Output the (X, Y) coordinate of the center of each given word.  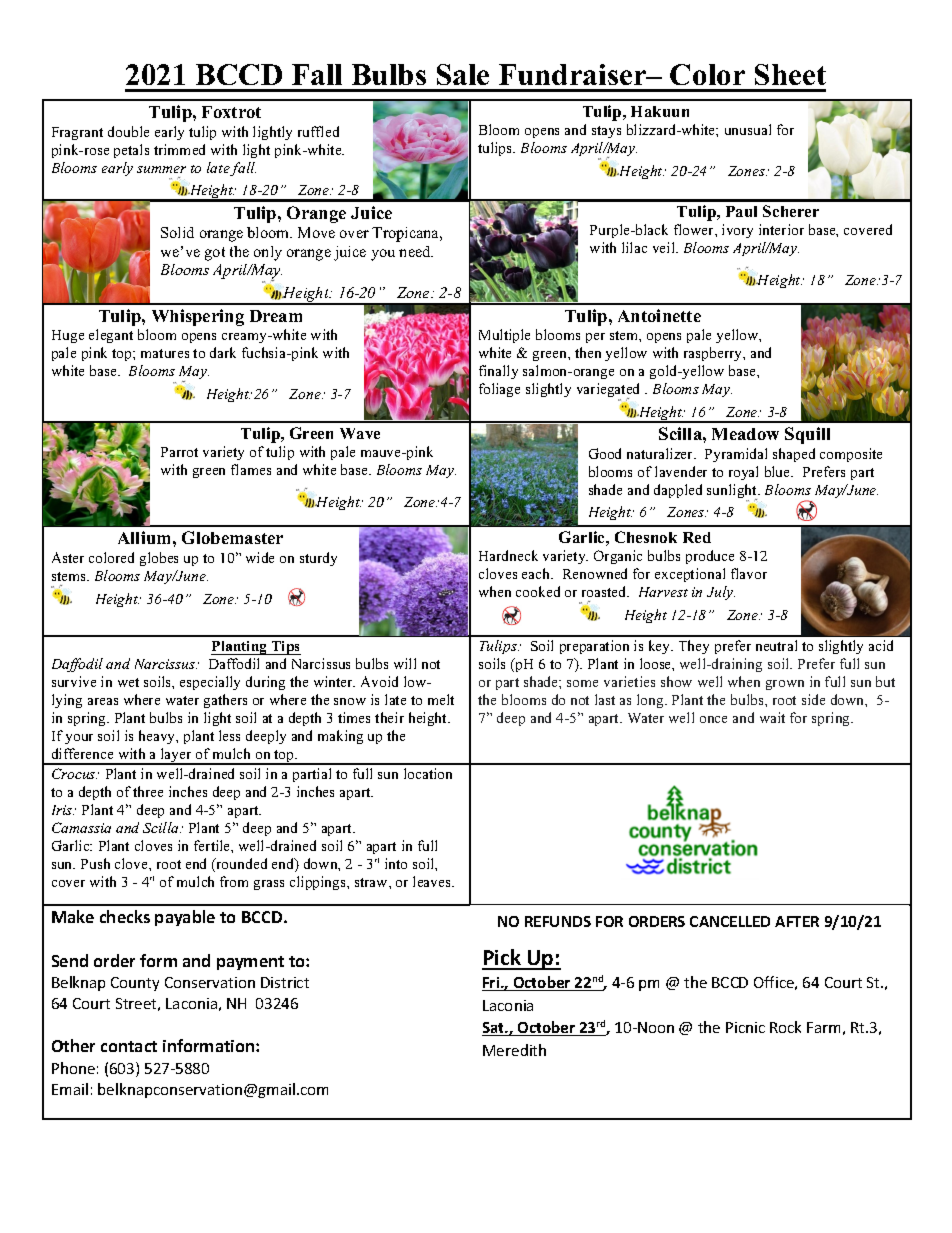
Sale (463, 74)
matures (165, 353)
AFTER (797, 921)
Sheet (790, 74)
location (428, 773)
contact (129, 1046)
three (148, 791)
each (537, 573)
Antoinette (659, 315)
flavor (749, 573)
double (128, 131)
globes (159, 559)
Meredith (514, 1050)
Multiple (504, 336)
